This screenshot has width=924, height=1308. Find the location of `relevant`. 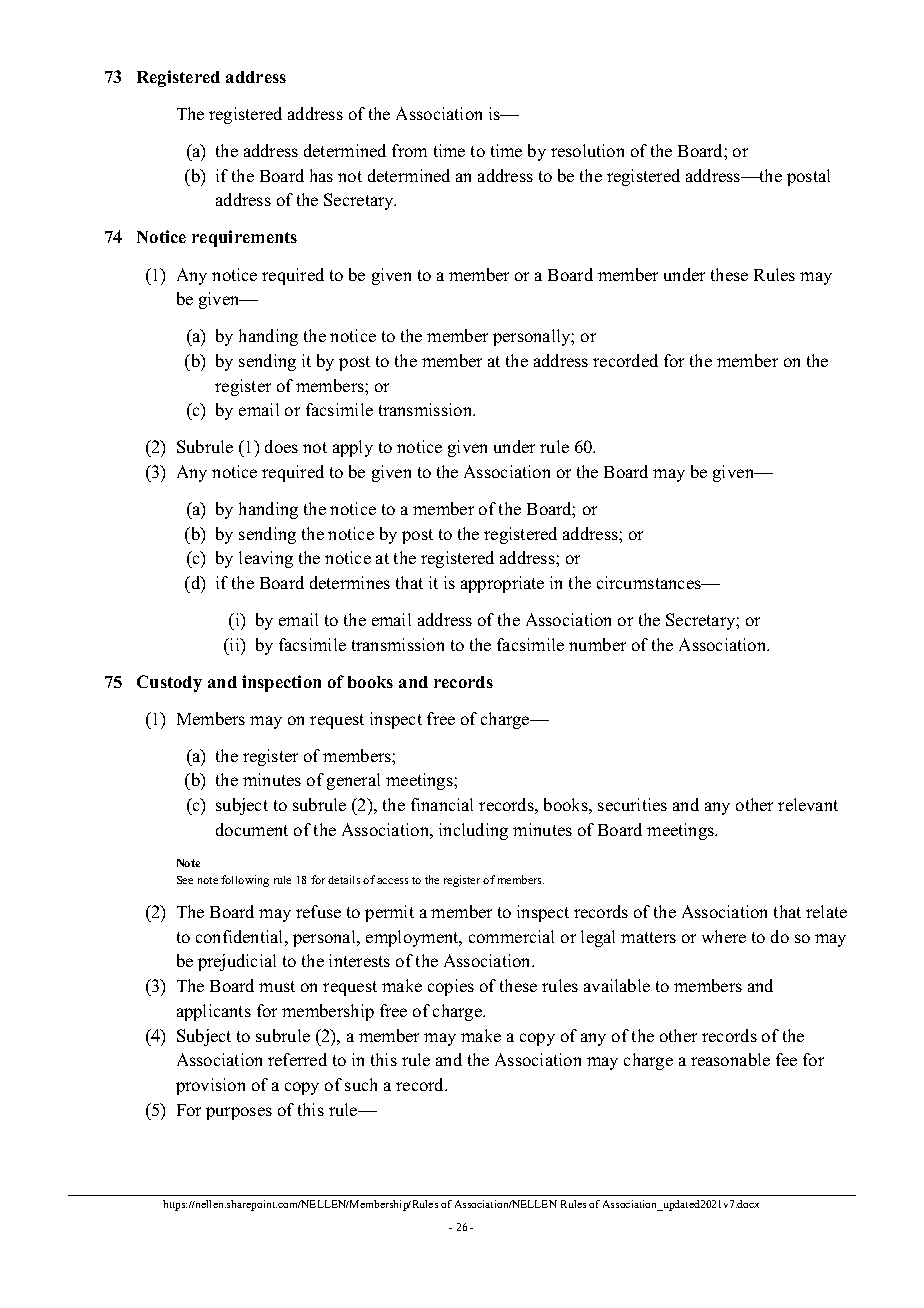

relevant is located at coordinates (808, 804).
